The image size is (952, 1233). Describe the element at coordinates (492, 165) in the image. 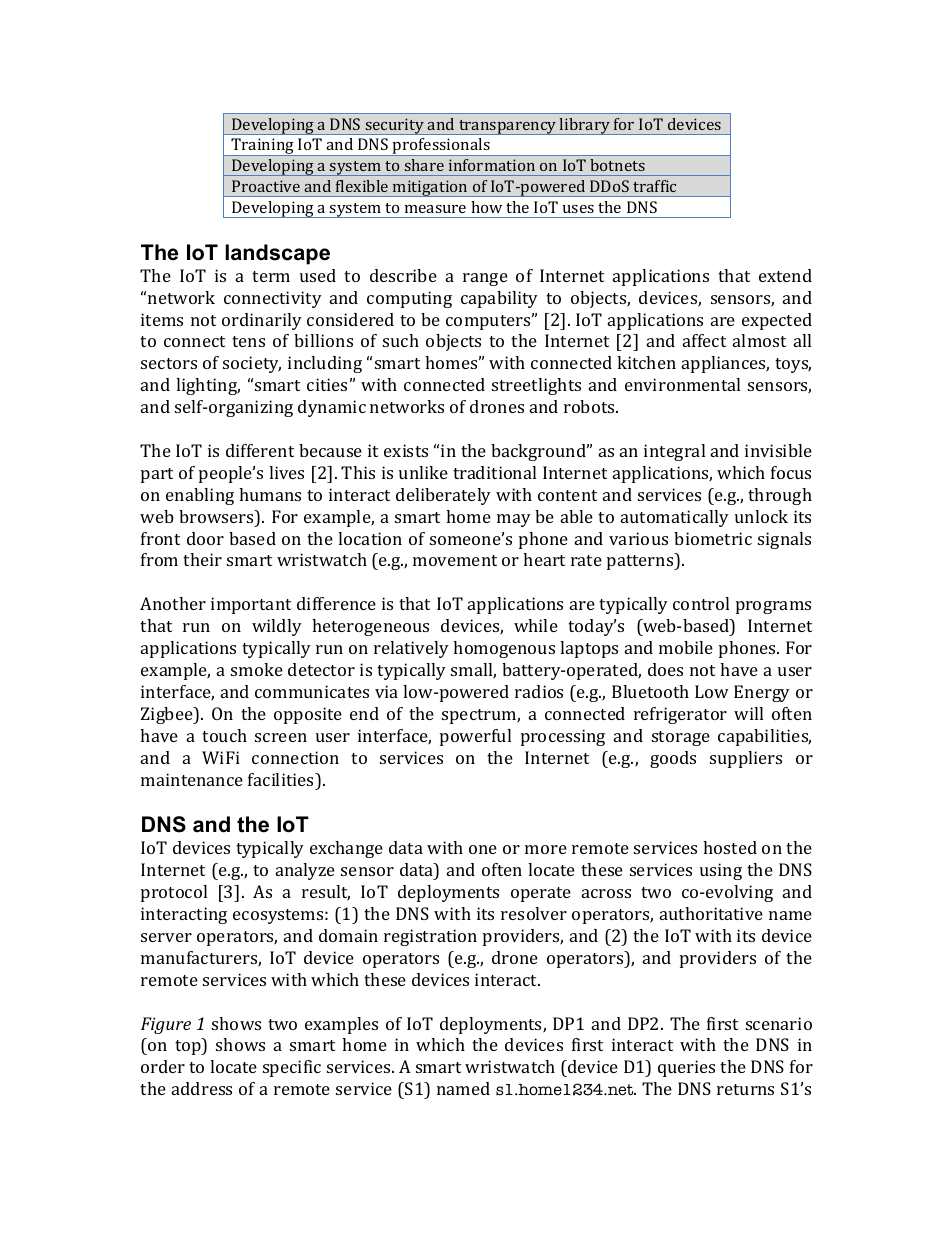

I see `information` at that location.
